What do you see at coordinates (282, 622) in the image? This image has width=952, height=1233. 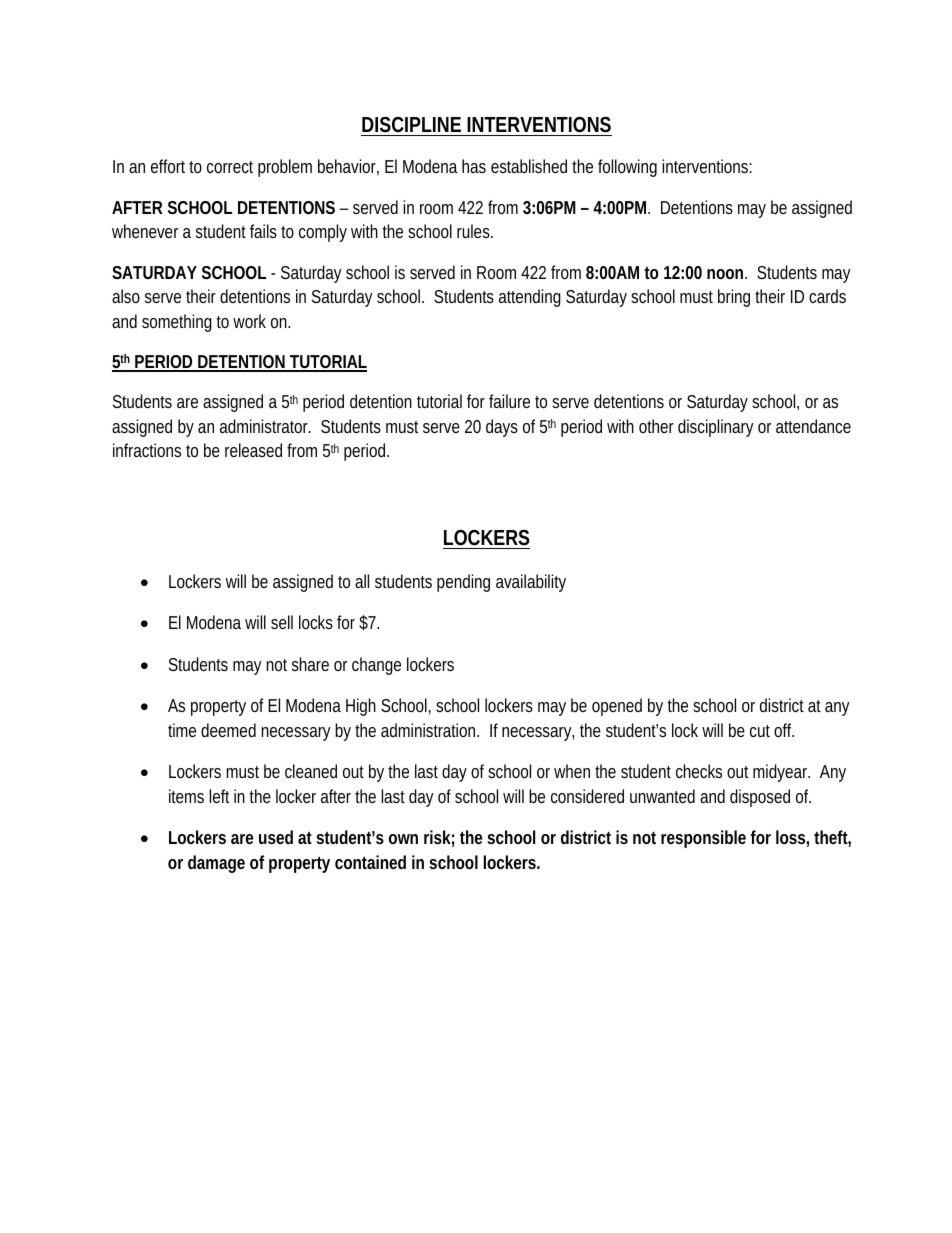 I see `sell` at bounding box center [282, 622].
